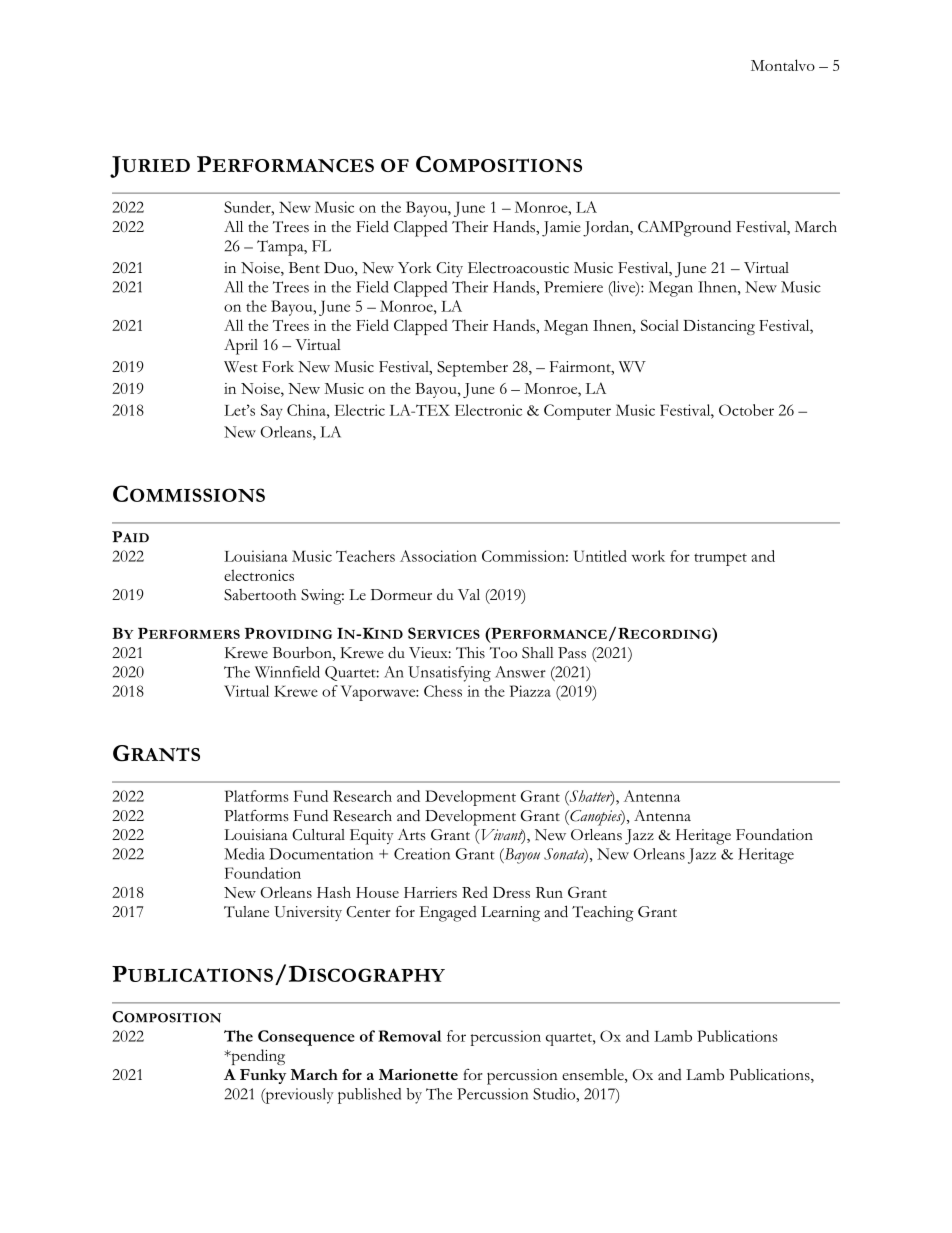  I want to click on Pass, so click(572, 653).
